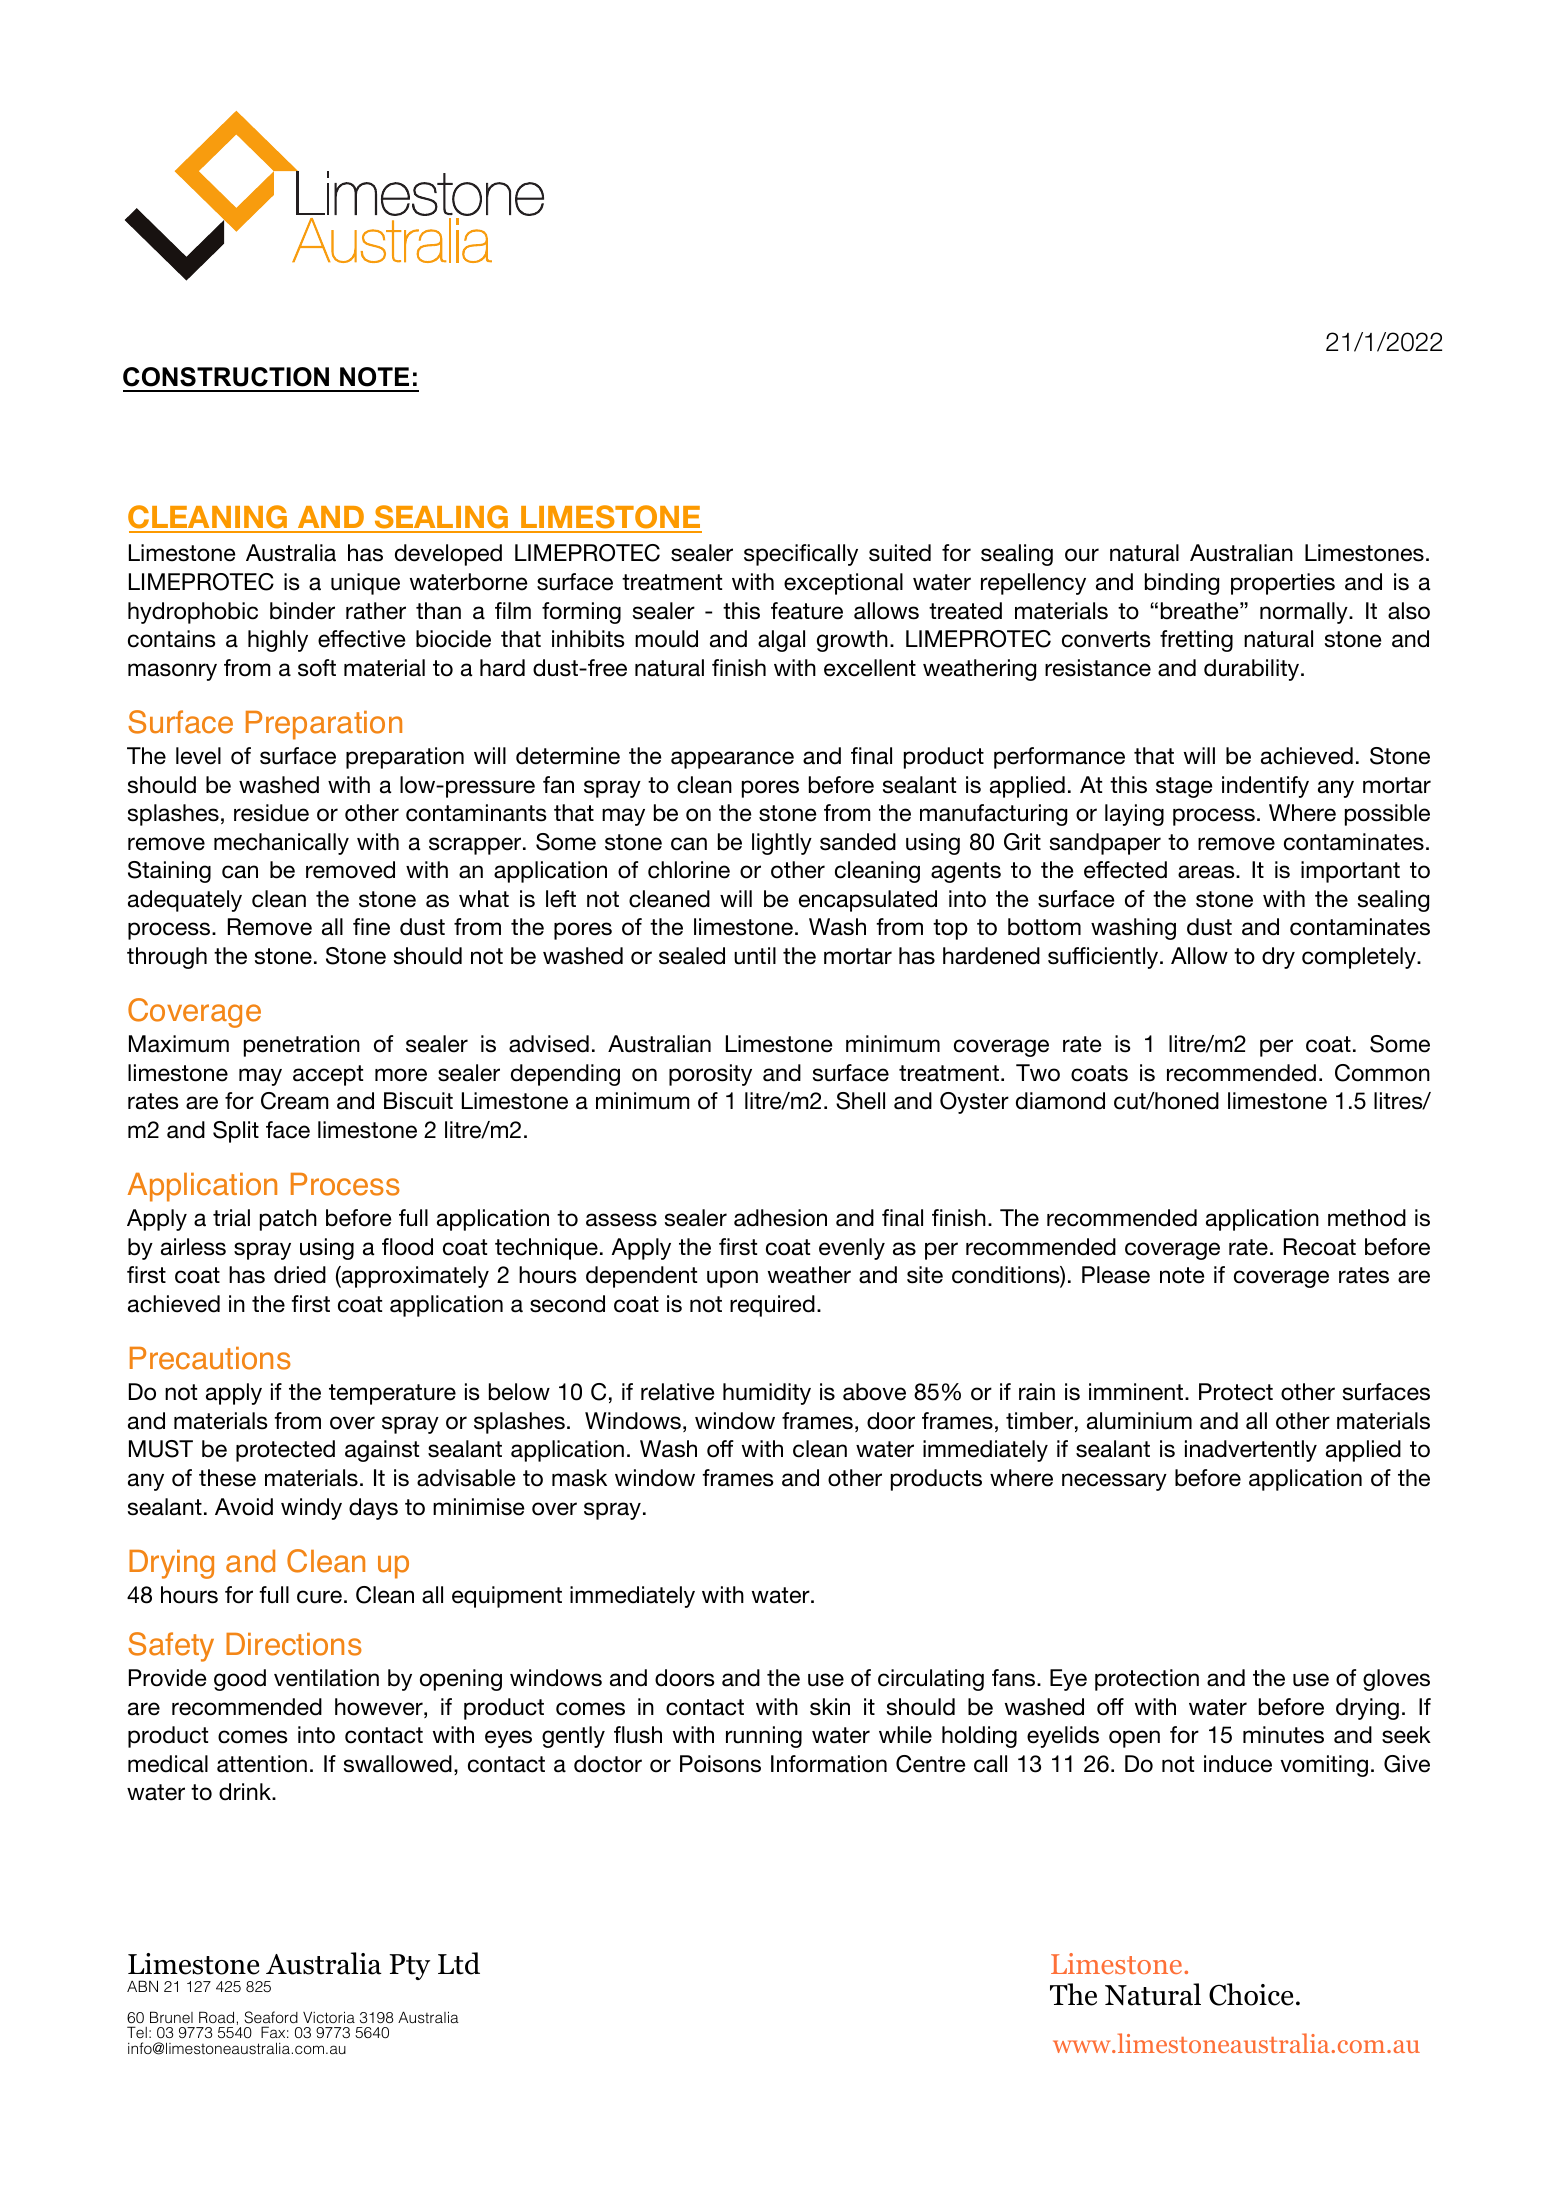  Describe the element at coordinates (302, 611) in the page. I see `binder` at that location.
